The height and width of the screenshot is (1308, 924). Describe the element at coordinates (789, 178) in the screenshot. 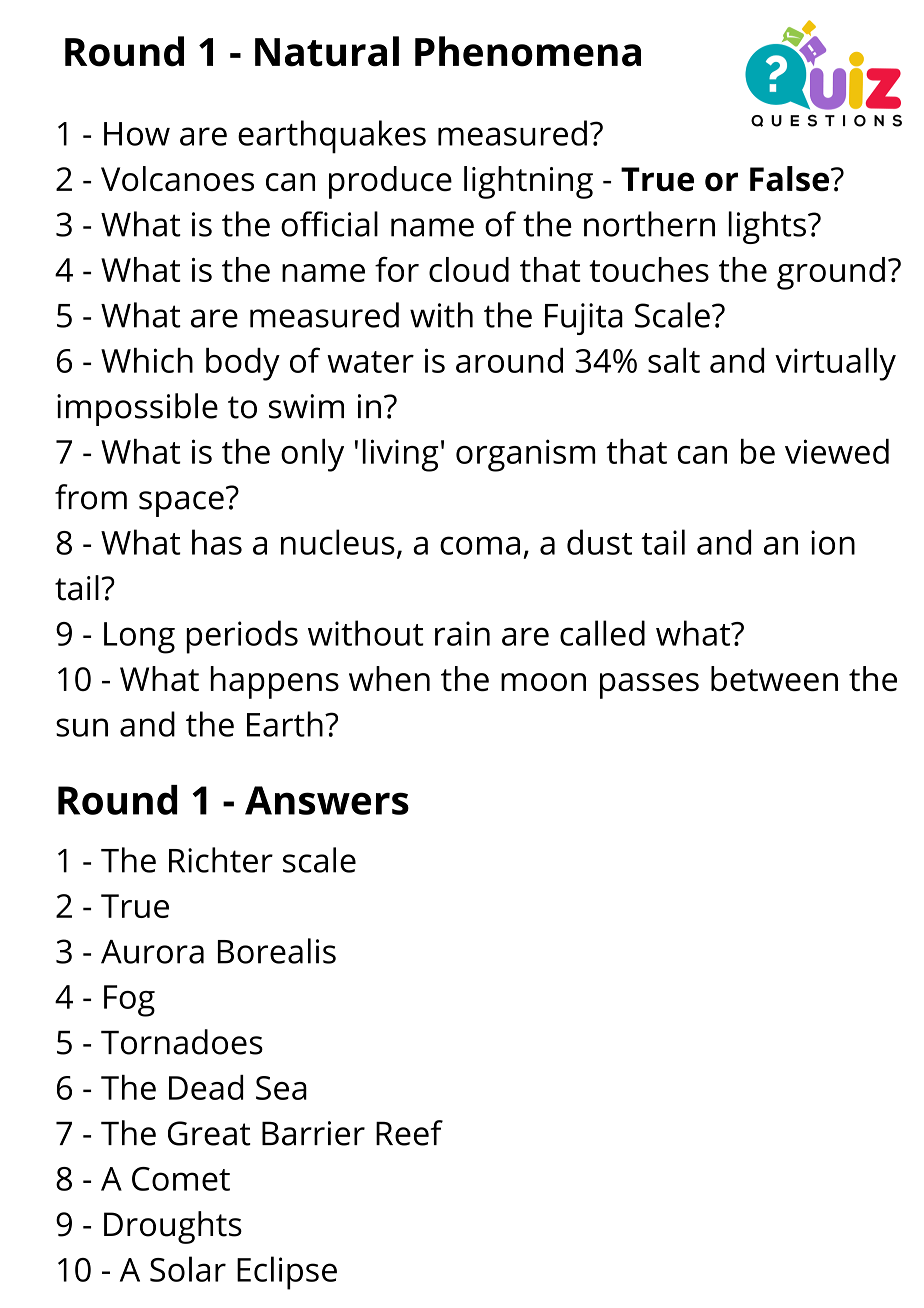

I see `False` at that location.
